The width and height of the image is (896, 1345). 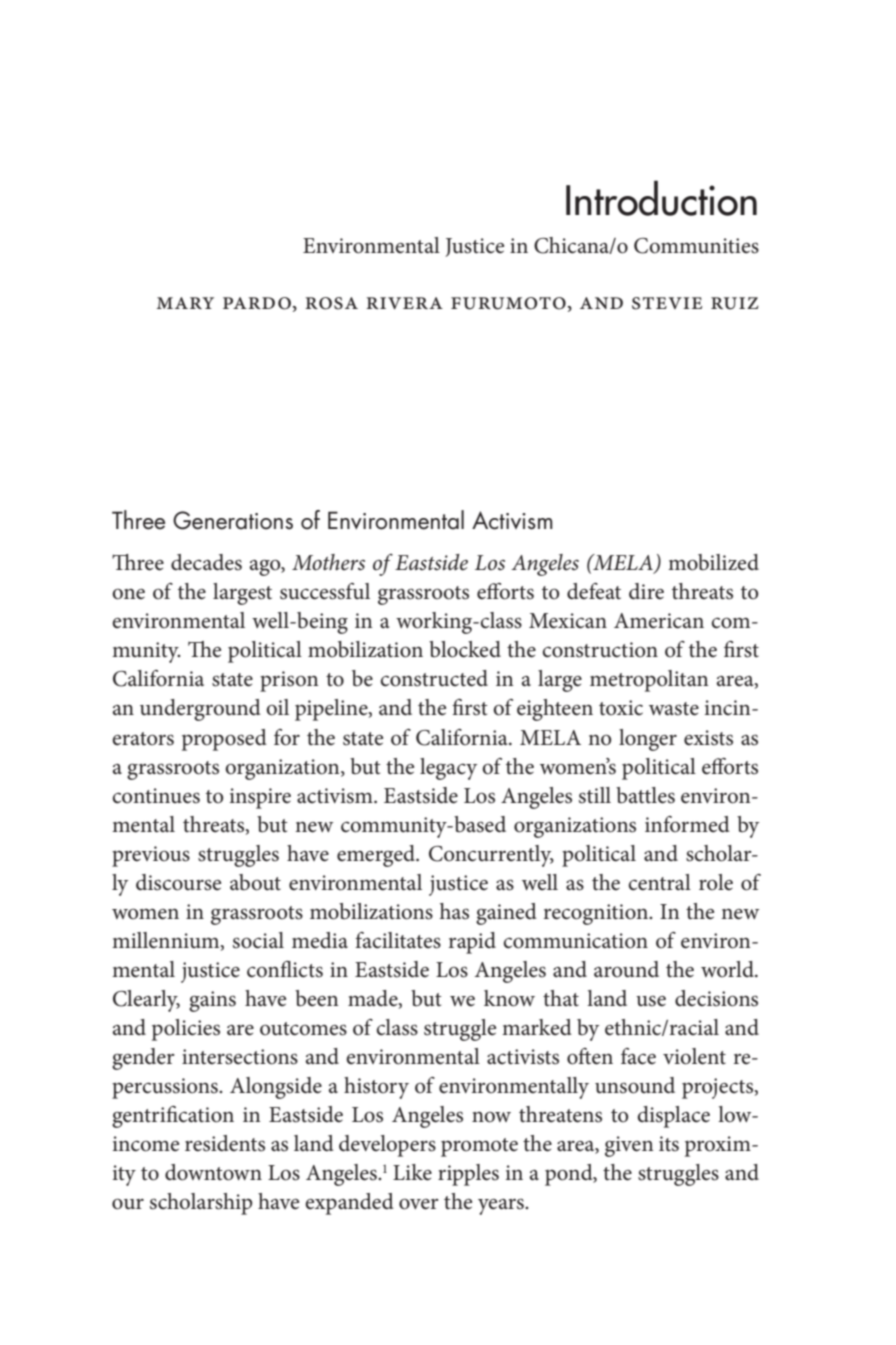 I want to click on downtown, so click(x=213, y=1172).
